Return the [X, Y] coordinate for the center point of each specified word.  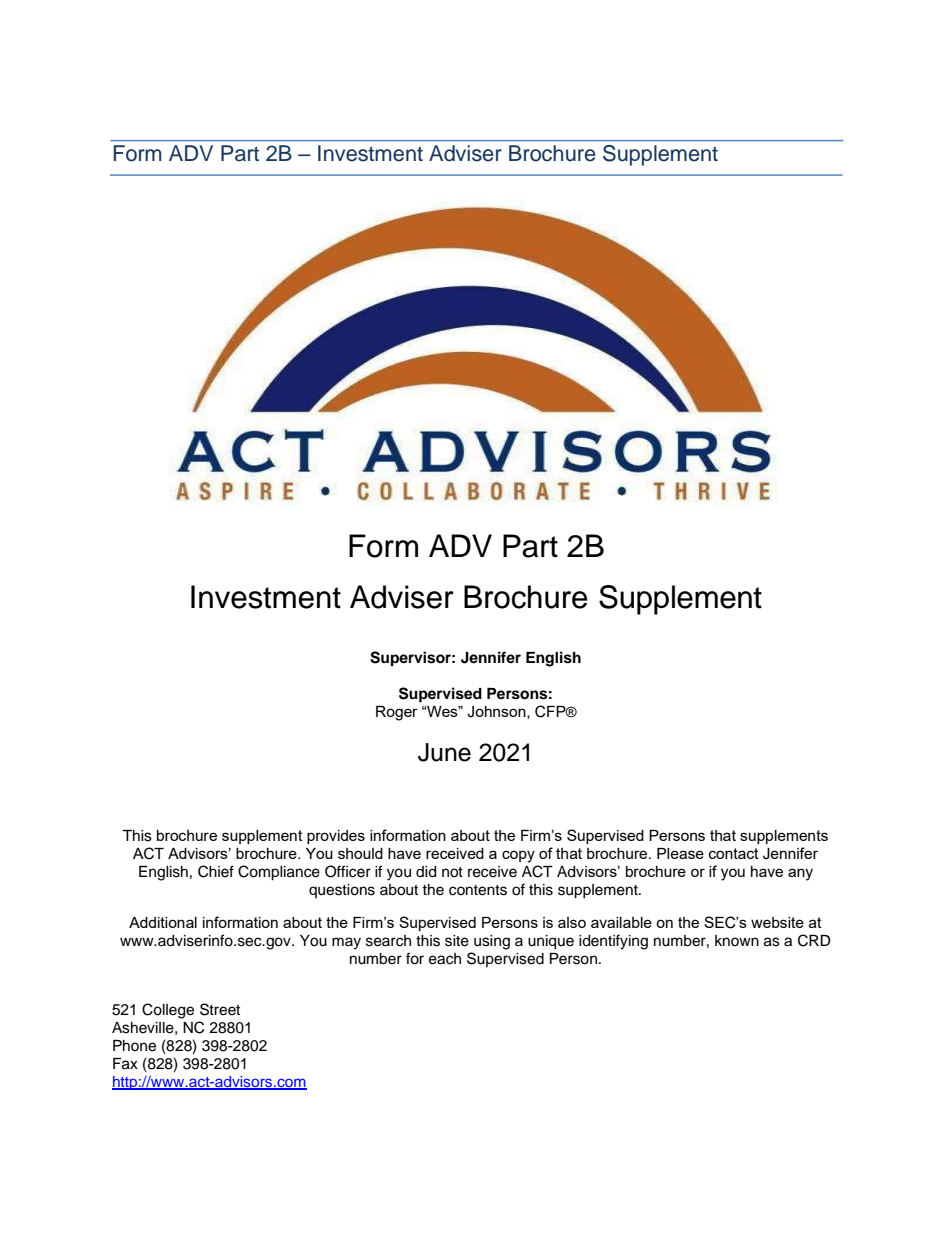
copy [518, 856]
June [444, 752]
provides [336, 837]
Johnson [497, 712]
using [492, 942]
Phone [134, 1046]
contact [734, 853]
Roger [397, 713]
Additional [163, 922]
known [737, 940]
